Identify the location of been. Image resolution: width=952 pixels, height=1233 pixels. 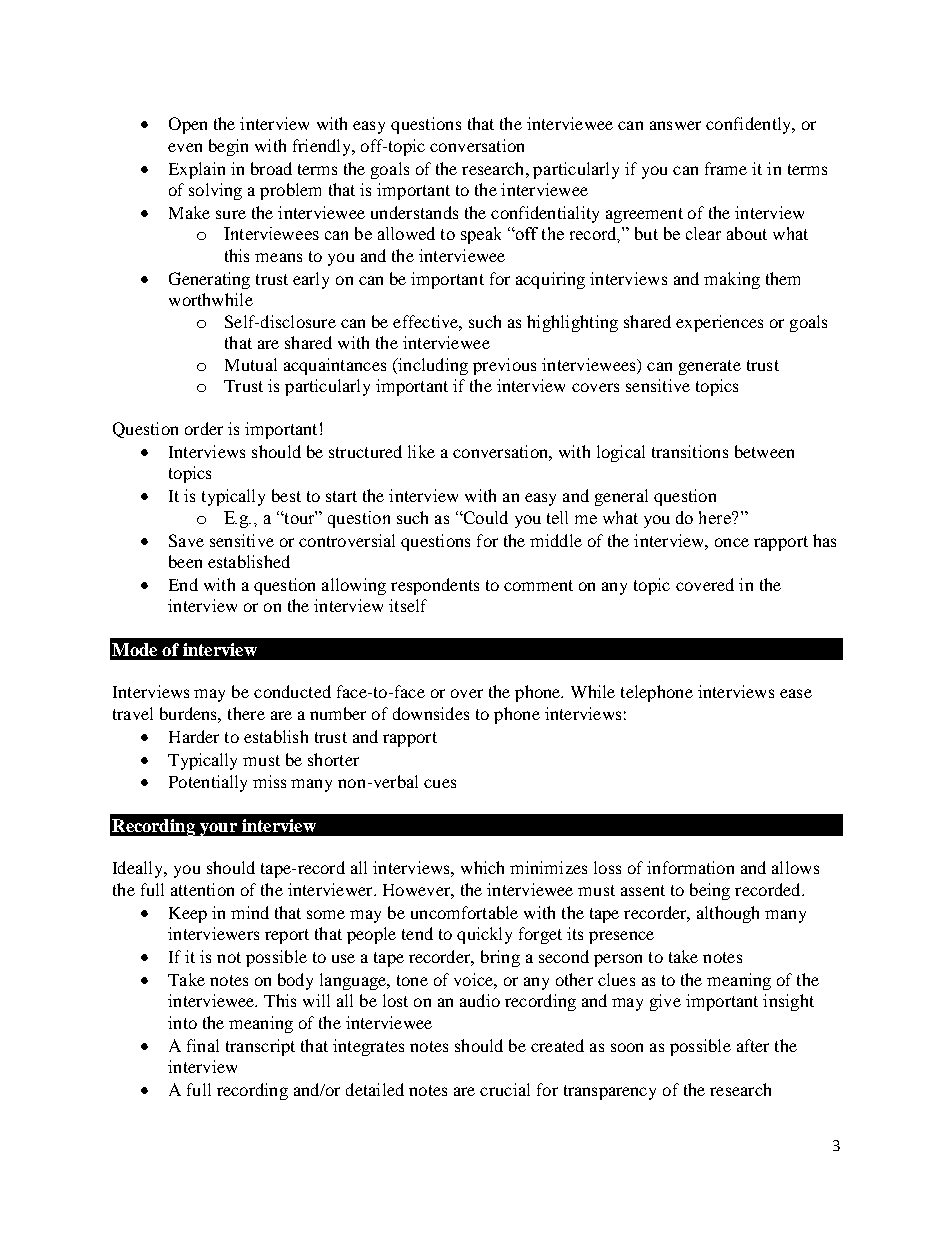
(185, 561).
